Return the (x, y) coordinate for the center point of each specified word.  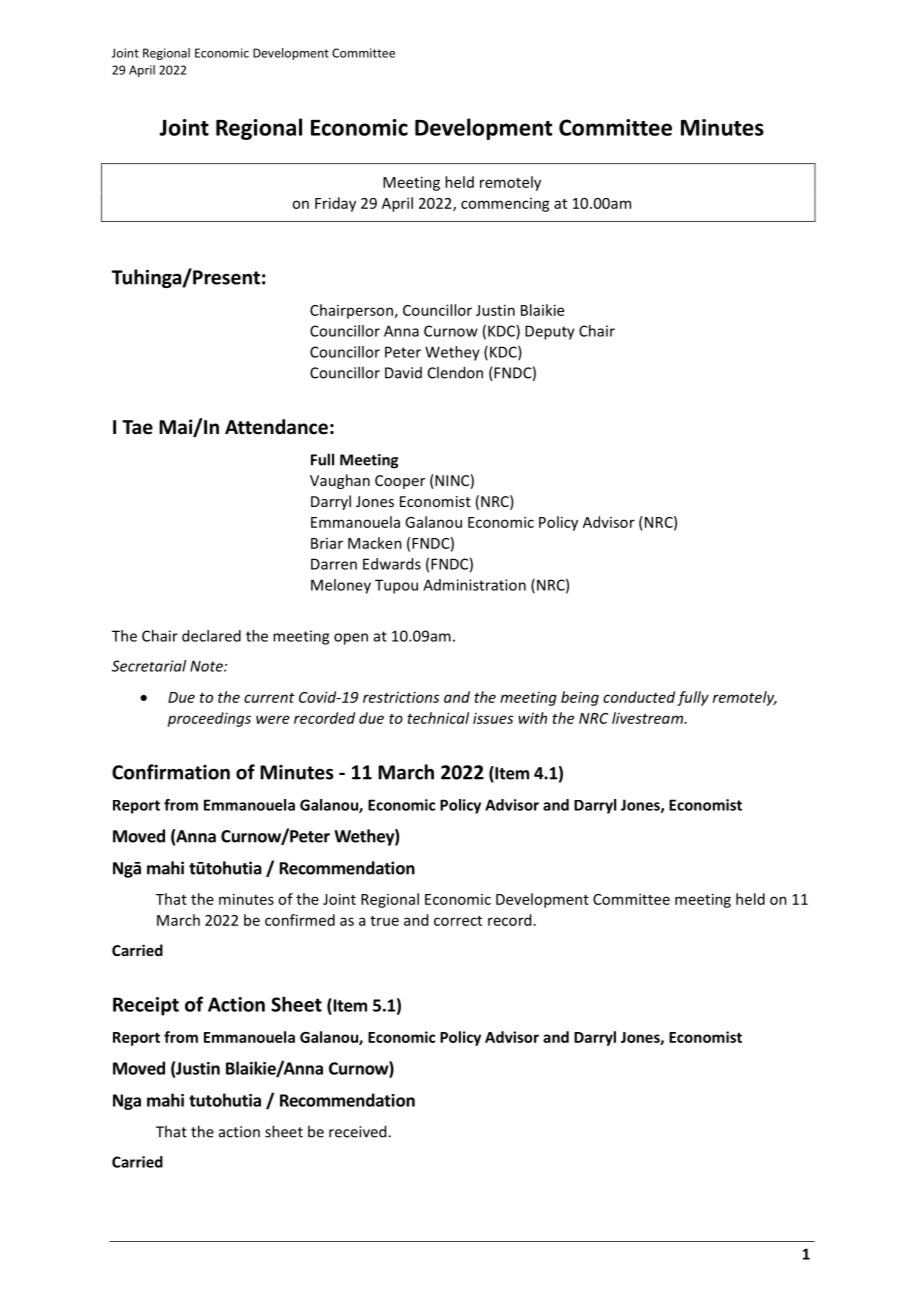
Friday (335, 204)
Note (207, 666)
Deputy (550, 332)
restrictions (401, 697)
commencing (505, 205)
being (580, 698)
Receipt (146, 1006)
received (359, 1131)
